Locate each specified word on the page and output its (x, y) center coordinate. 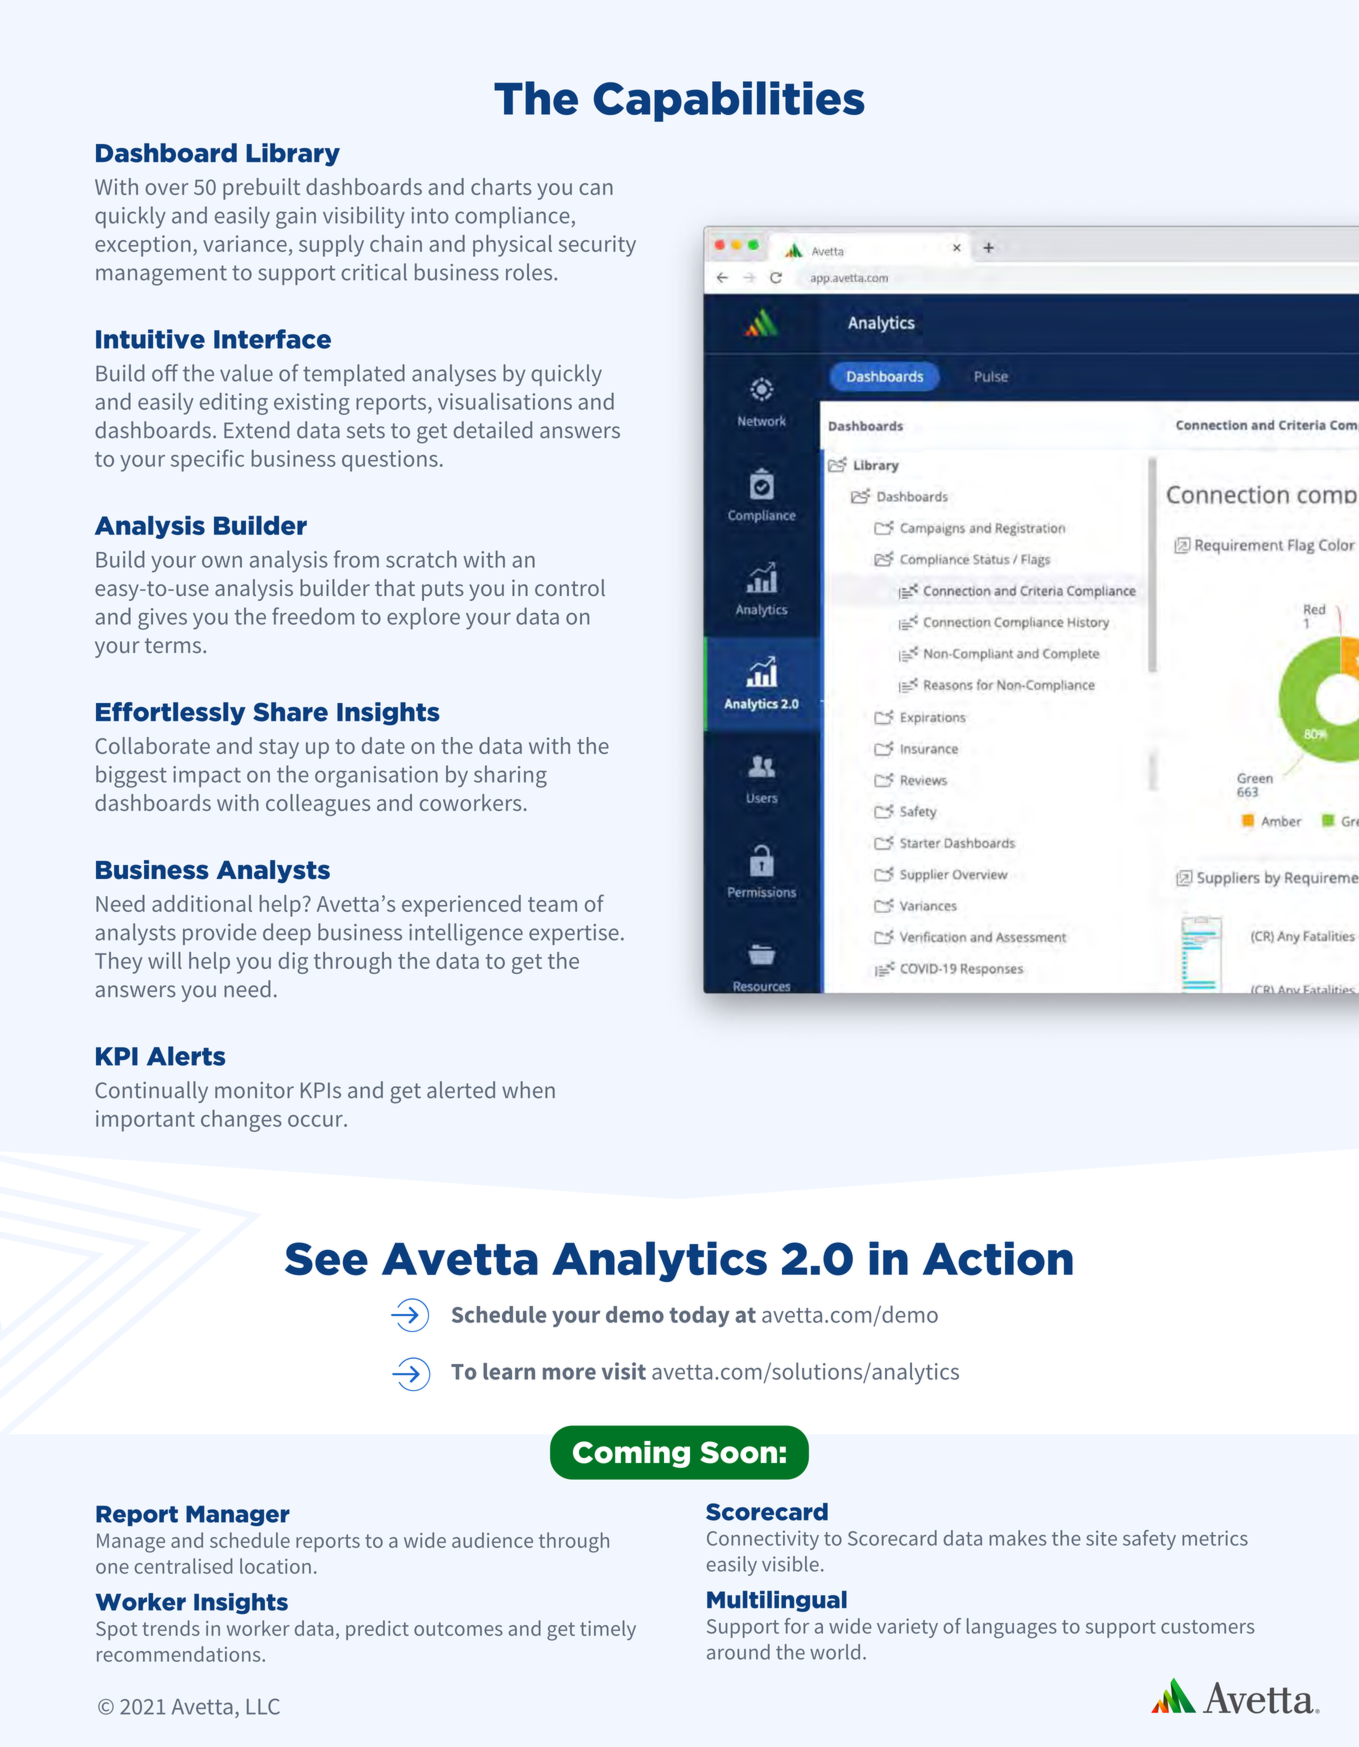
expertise (574, 934)
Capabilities (729, 101)
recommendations (180, 1654)
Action (998, 1258)
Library (293, 155)
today (699, 1316)
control (570, 587)
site (1101, 1538)
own (222, 562)
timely (608, 1630)
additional (202, 903)
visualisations (505, 401)
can (596, 189)
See (326, 1259)
